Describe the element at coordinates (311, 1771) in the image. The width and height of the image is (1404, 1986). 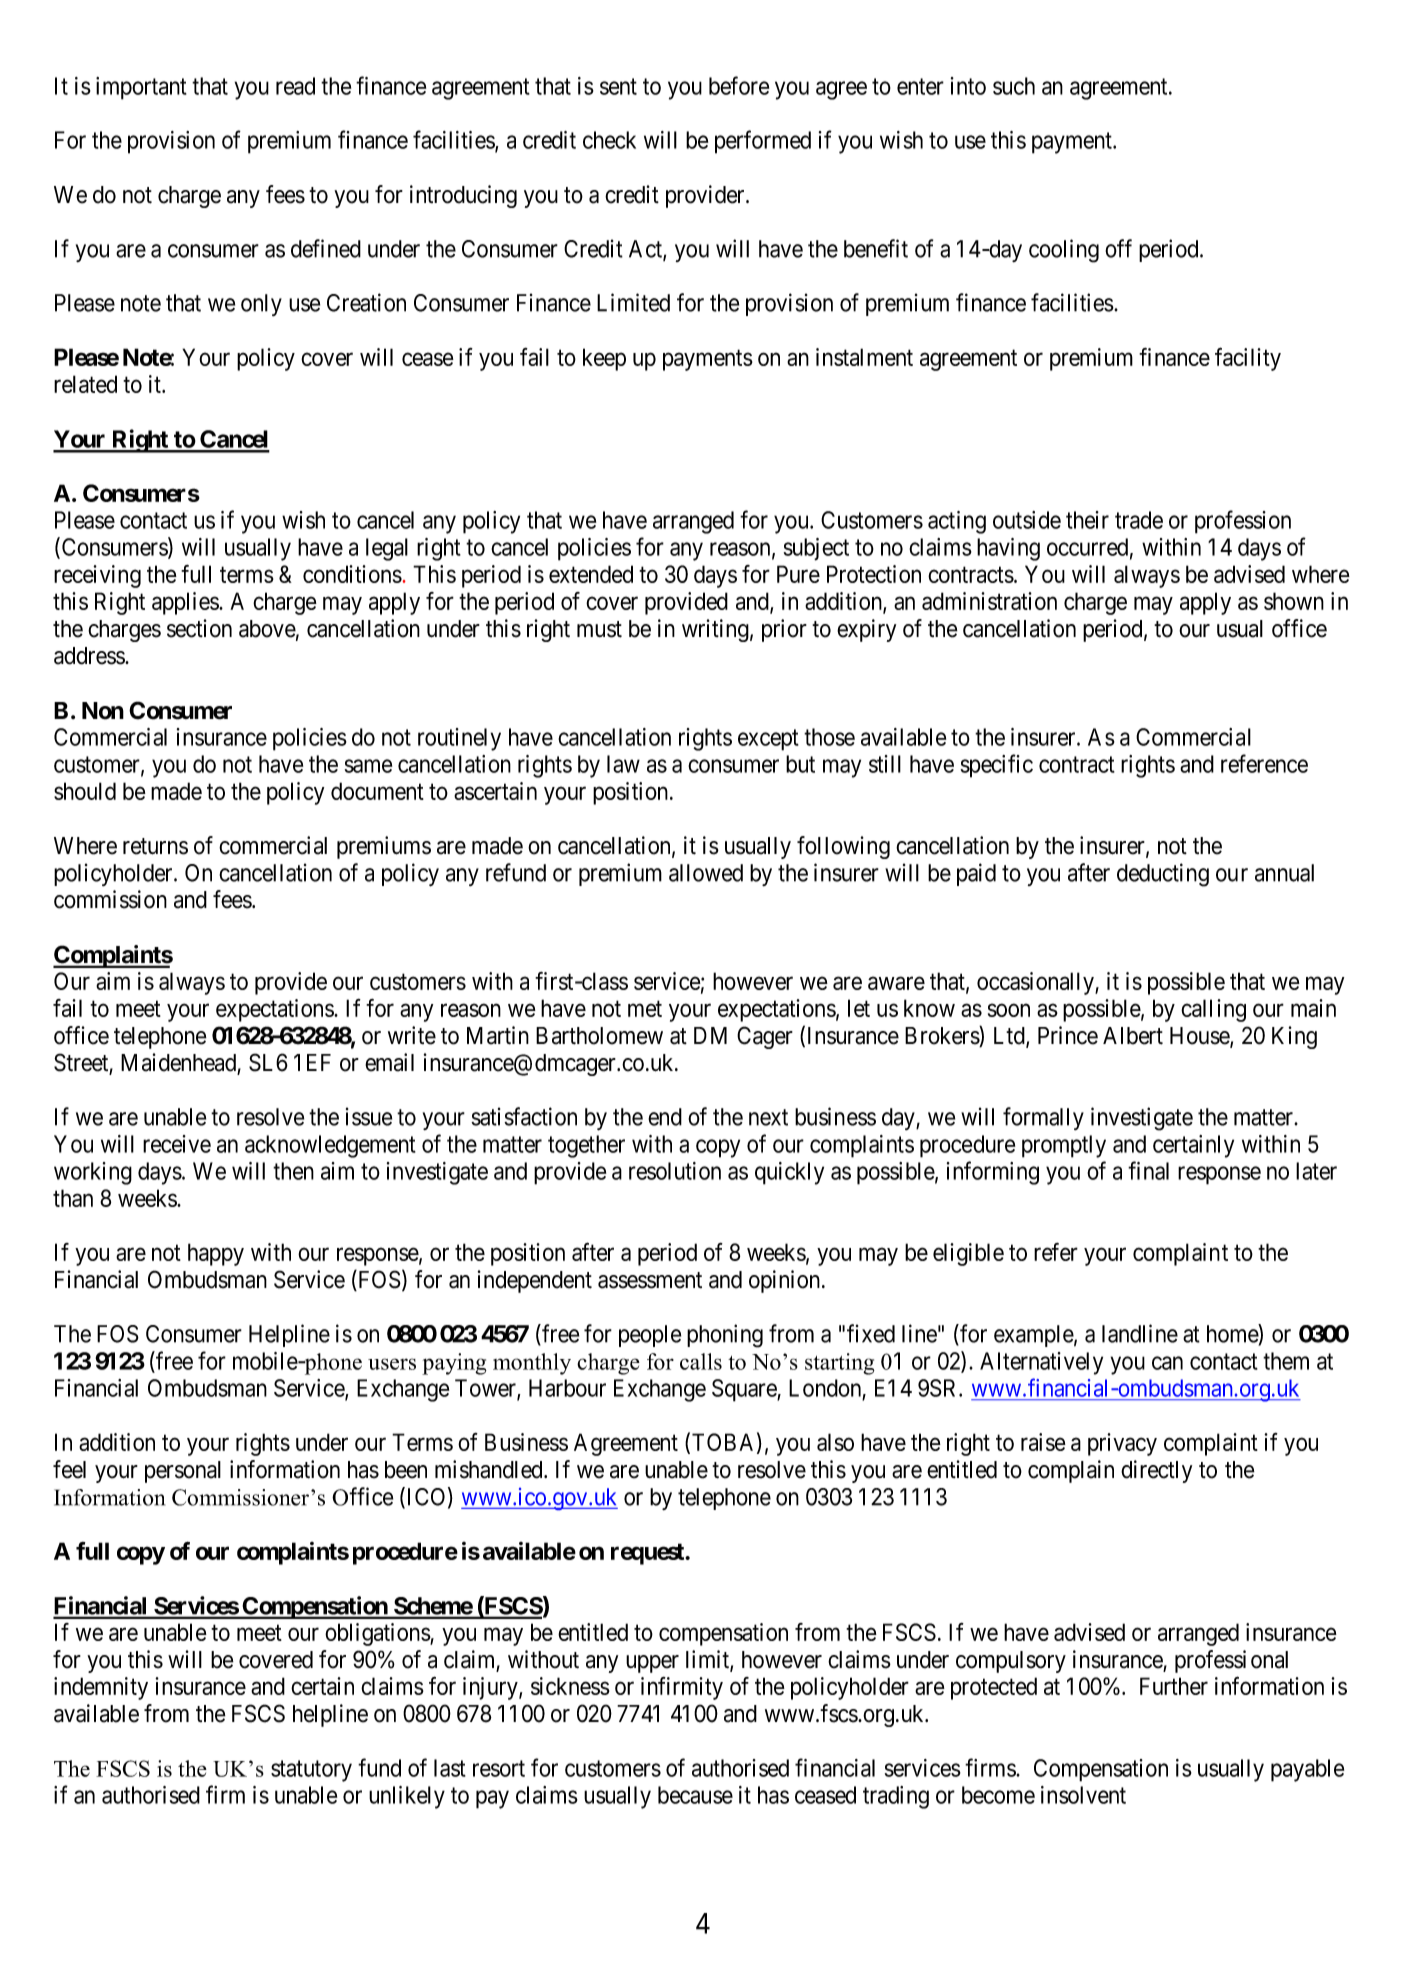
I see `statutory` at that location.
